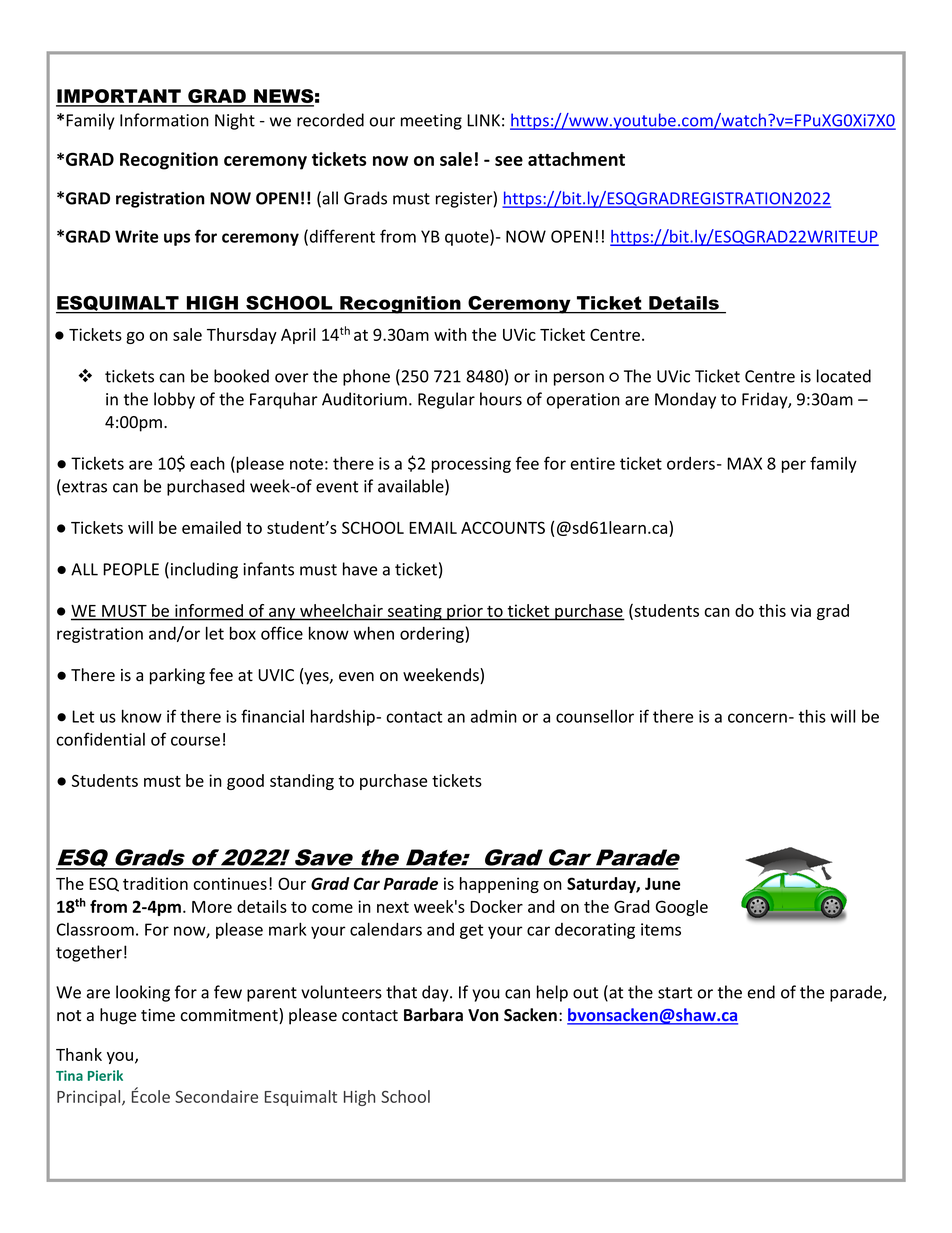 This document has width=952, height=1233. I want to click on June, so click(662, 884).
